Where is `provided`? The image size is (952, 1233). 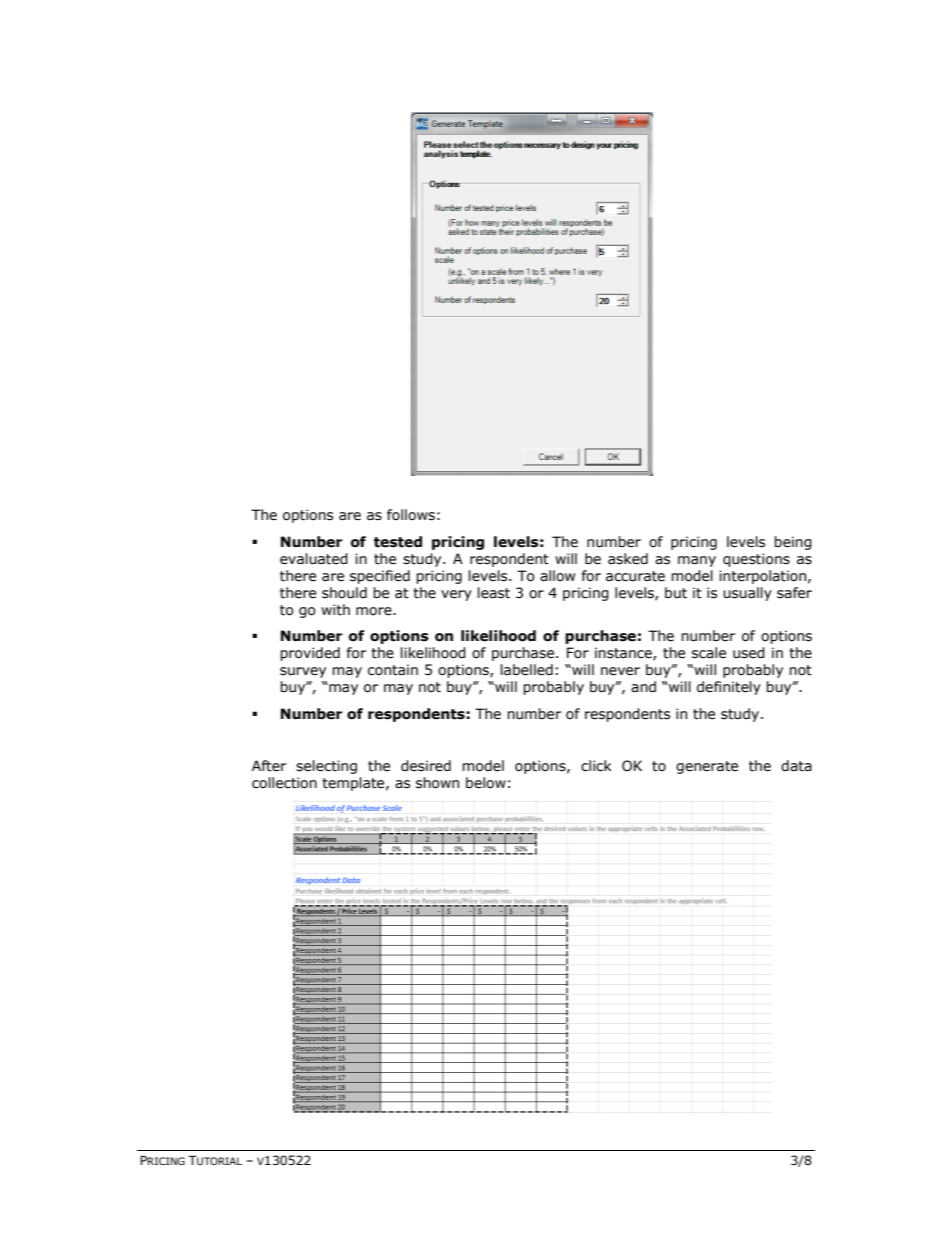 provided is located at coordinates (310, 654).
